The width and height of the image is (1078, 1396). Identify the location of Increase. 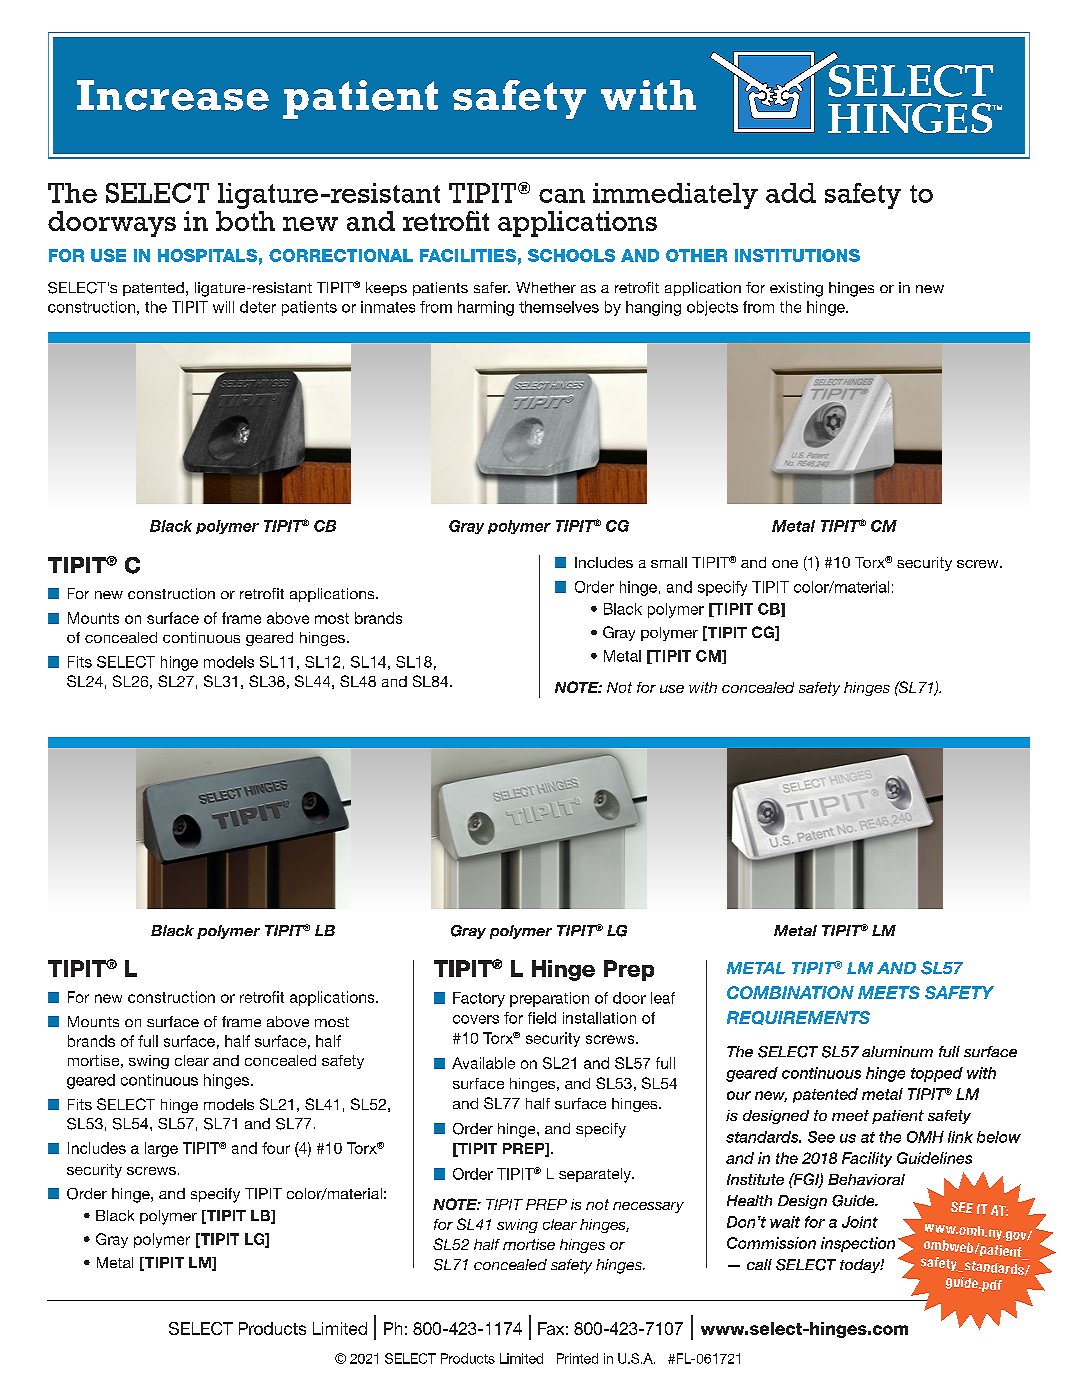
(173, 95).
